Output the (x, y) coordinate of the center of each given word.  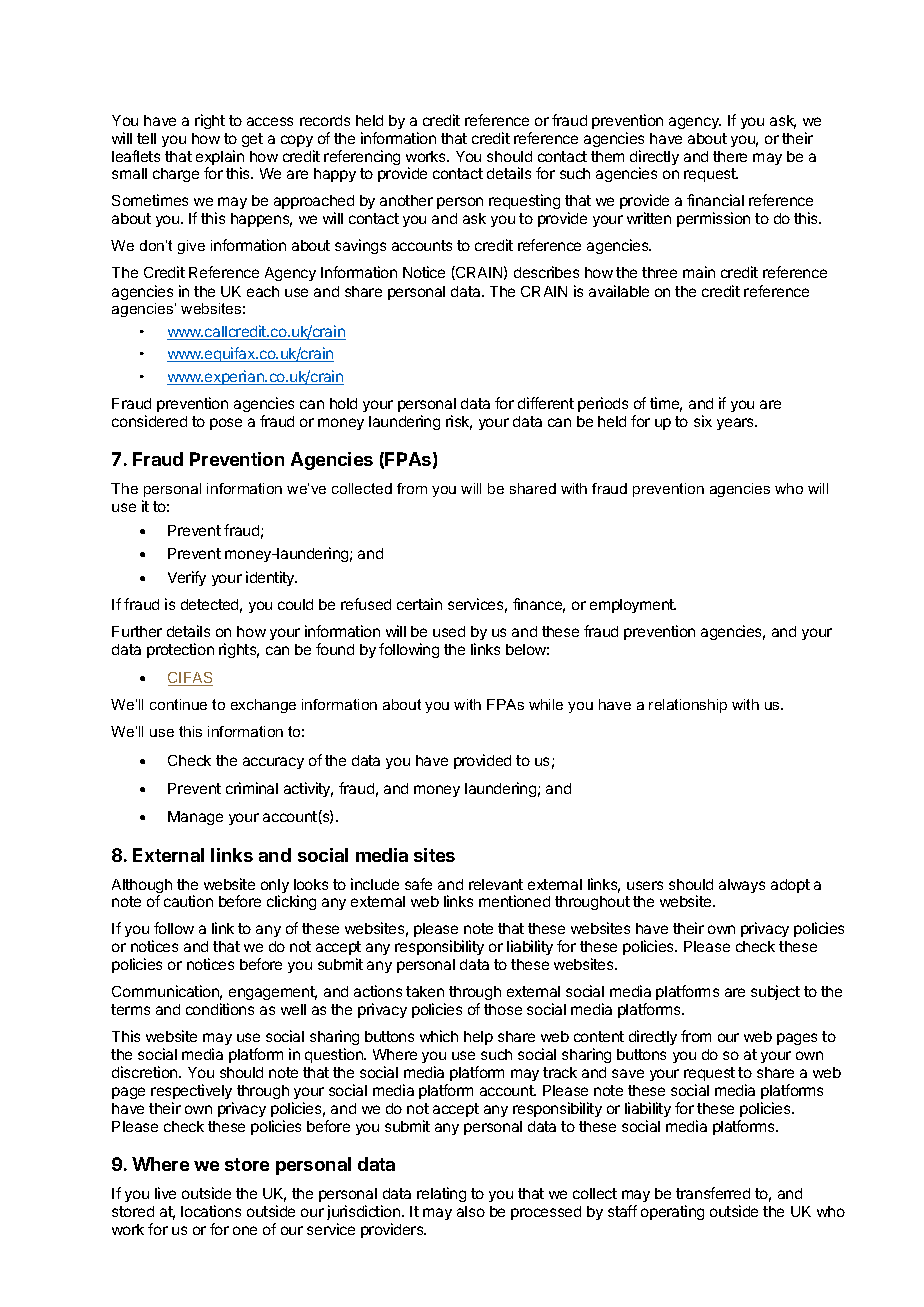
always (742, 886)
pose (226, 424)
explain (220, 159)
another (406, 200)
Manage (195, 818)
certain (419, 604)
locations (211, 1211)
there (730, 156)
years (737, 424)
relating (441, 1194)
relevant (496, 884)
